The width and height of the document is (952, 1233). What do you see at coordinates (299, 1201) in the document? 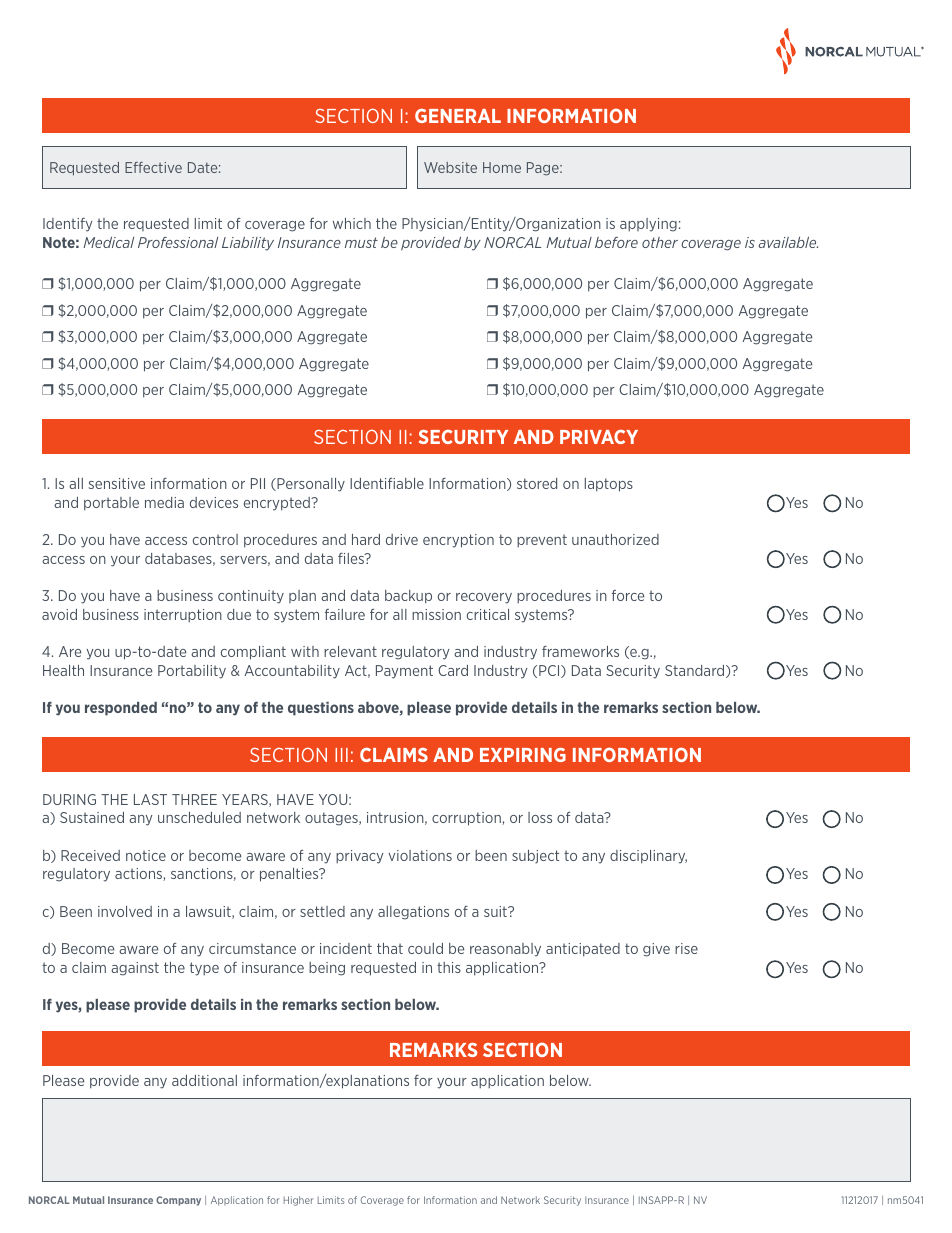
I see `Higher` at bounding box center [299, 1201].
